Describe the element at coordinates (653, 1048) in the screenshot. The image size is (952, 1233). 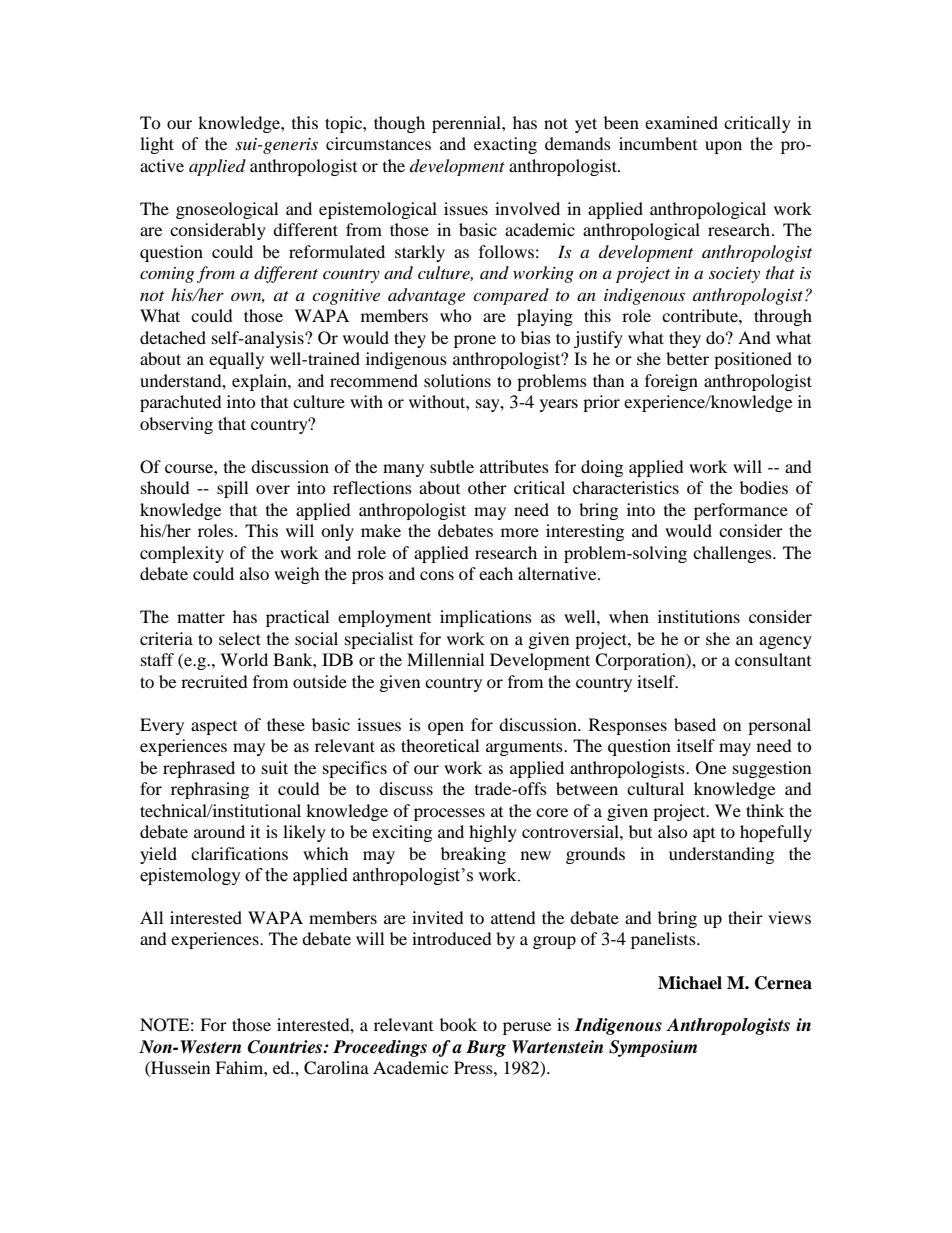
I see `Symposium` at that location.
